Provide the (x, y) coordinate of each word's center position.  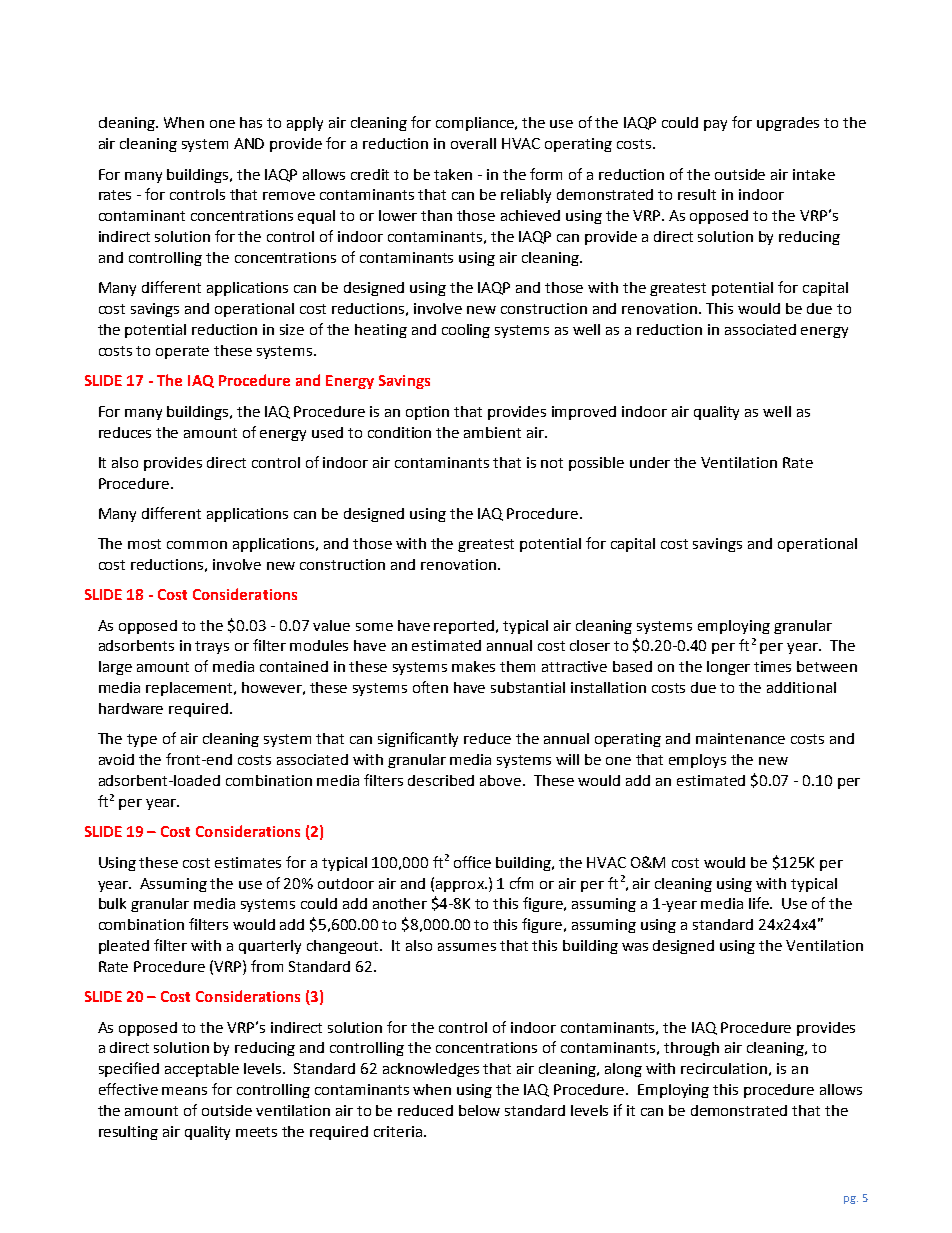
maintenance (740, 738)
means (184, 1091)
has (251, 122)
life (760, 903)
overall (473, 143)
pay (715, 125)
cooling (466, 331)
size (292, 329)
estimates (248, 862)
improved (584, 413)
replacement (190, 689)
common (197, 545)
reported (465, 627)
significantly (418, 739)
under (650, 462)
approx (461, 886)
